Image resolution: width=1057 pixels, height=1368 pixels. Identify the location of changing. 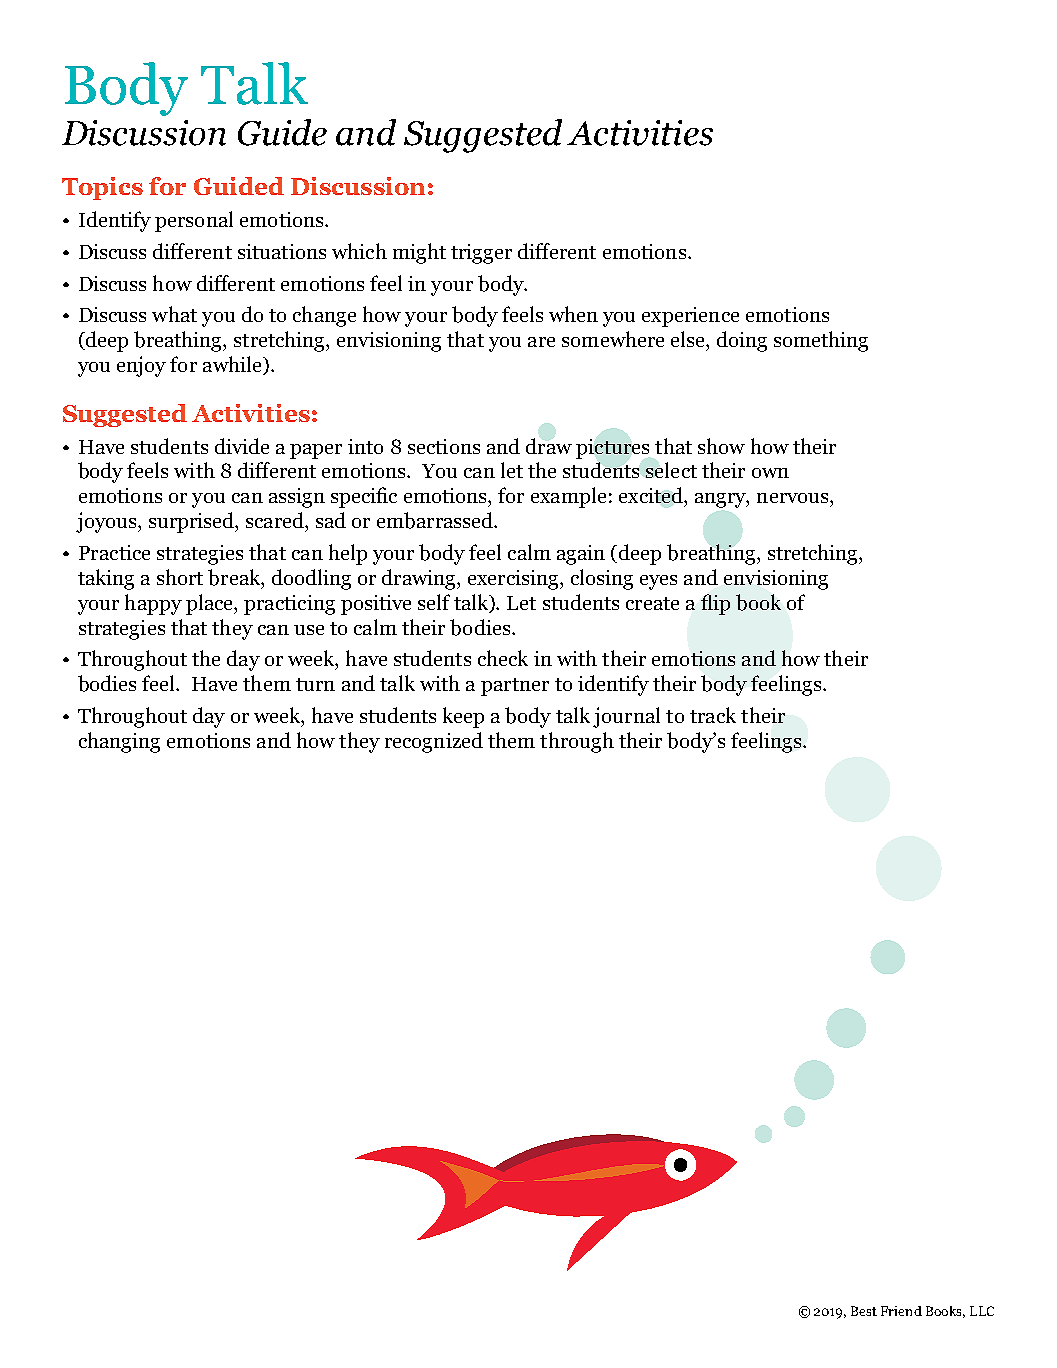
(119, 742).
